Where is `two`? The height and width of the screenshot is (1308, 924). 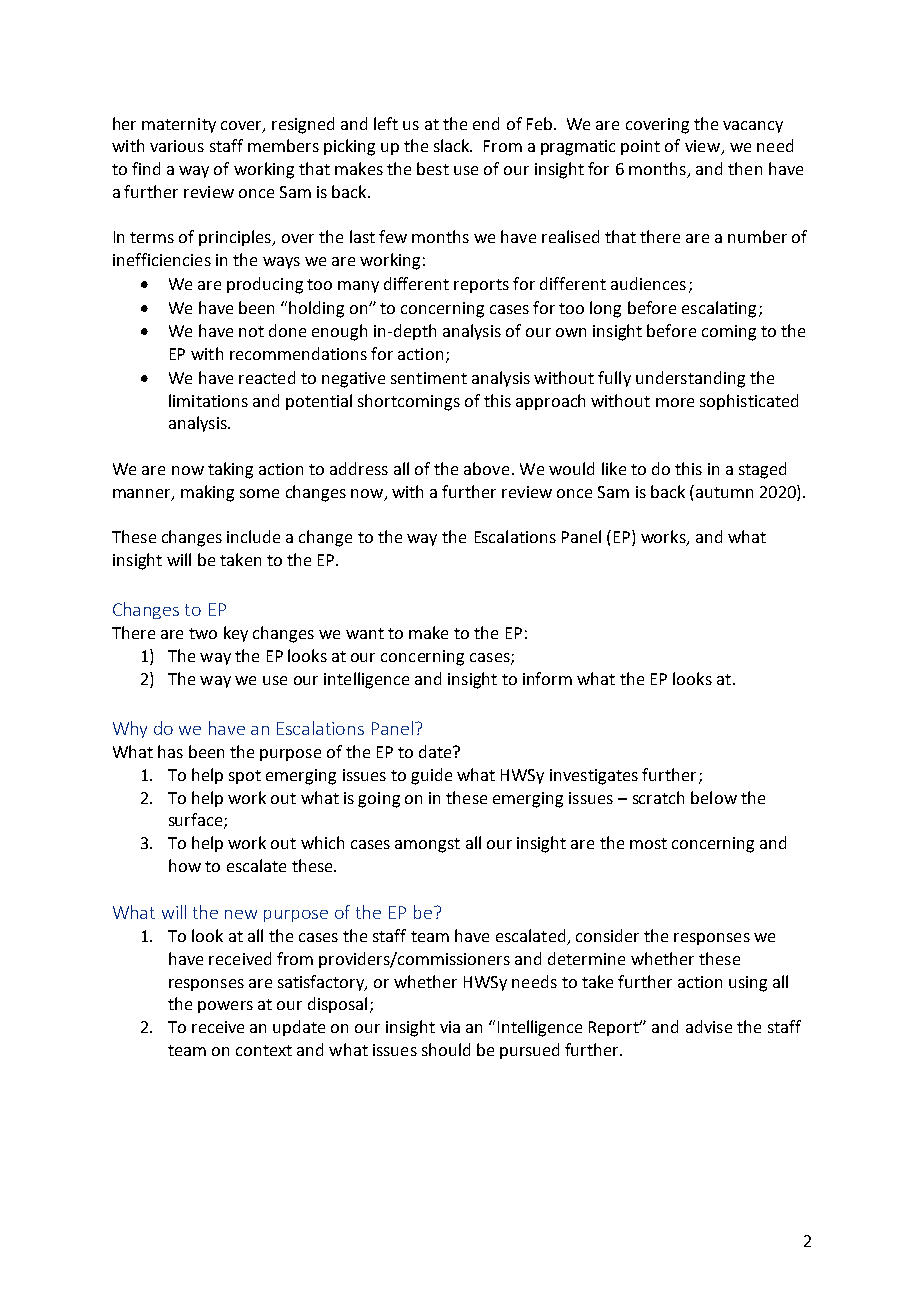 two is located at coordinates (203, 633).
